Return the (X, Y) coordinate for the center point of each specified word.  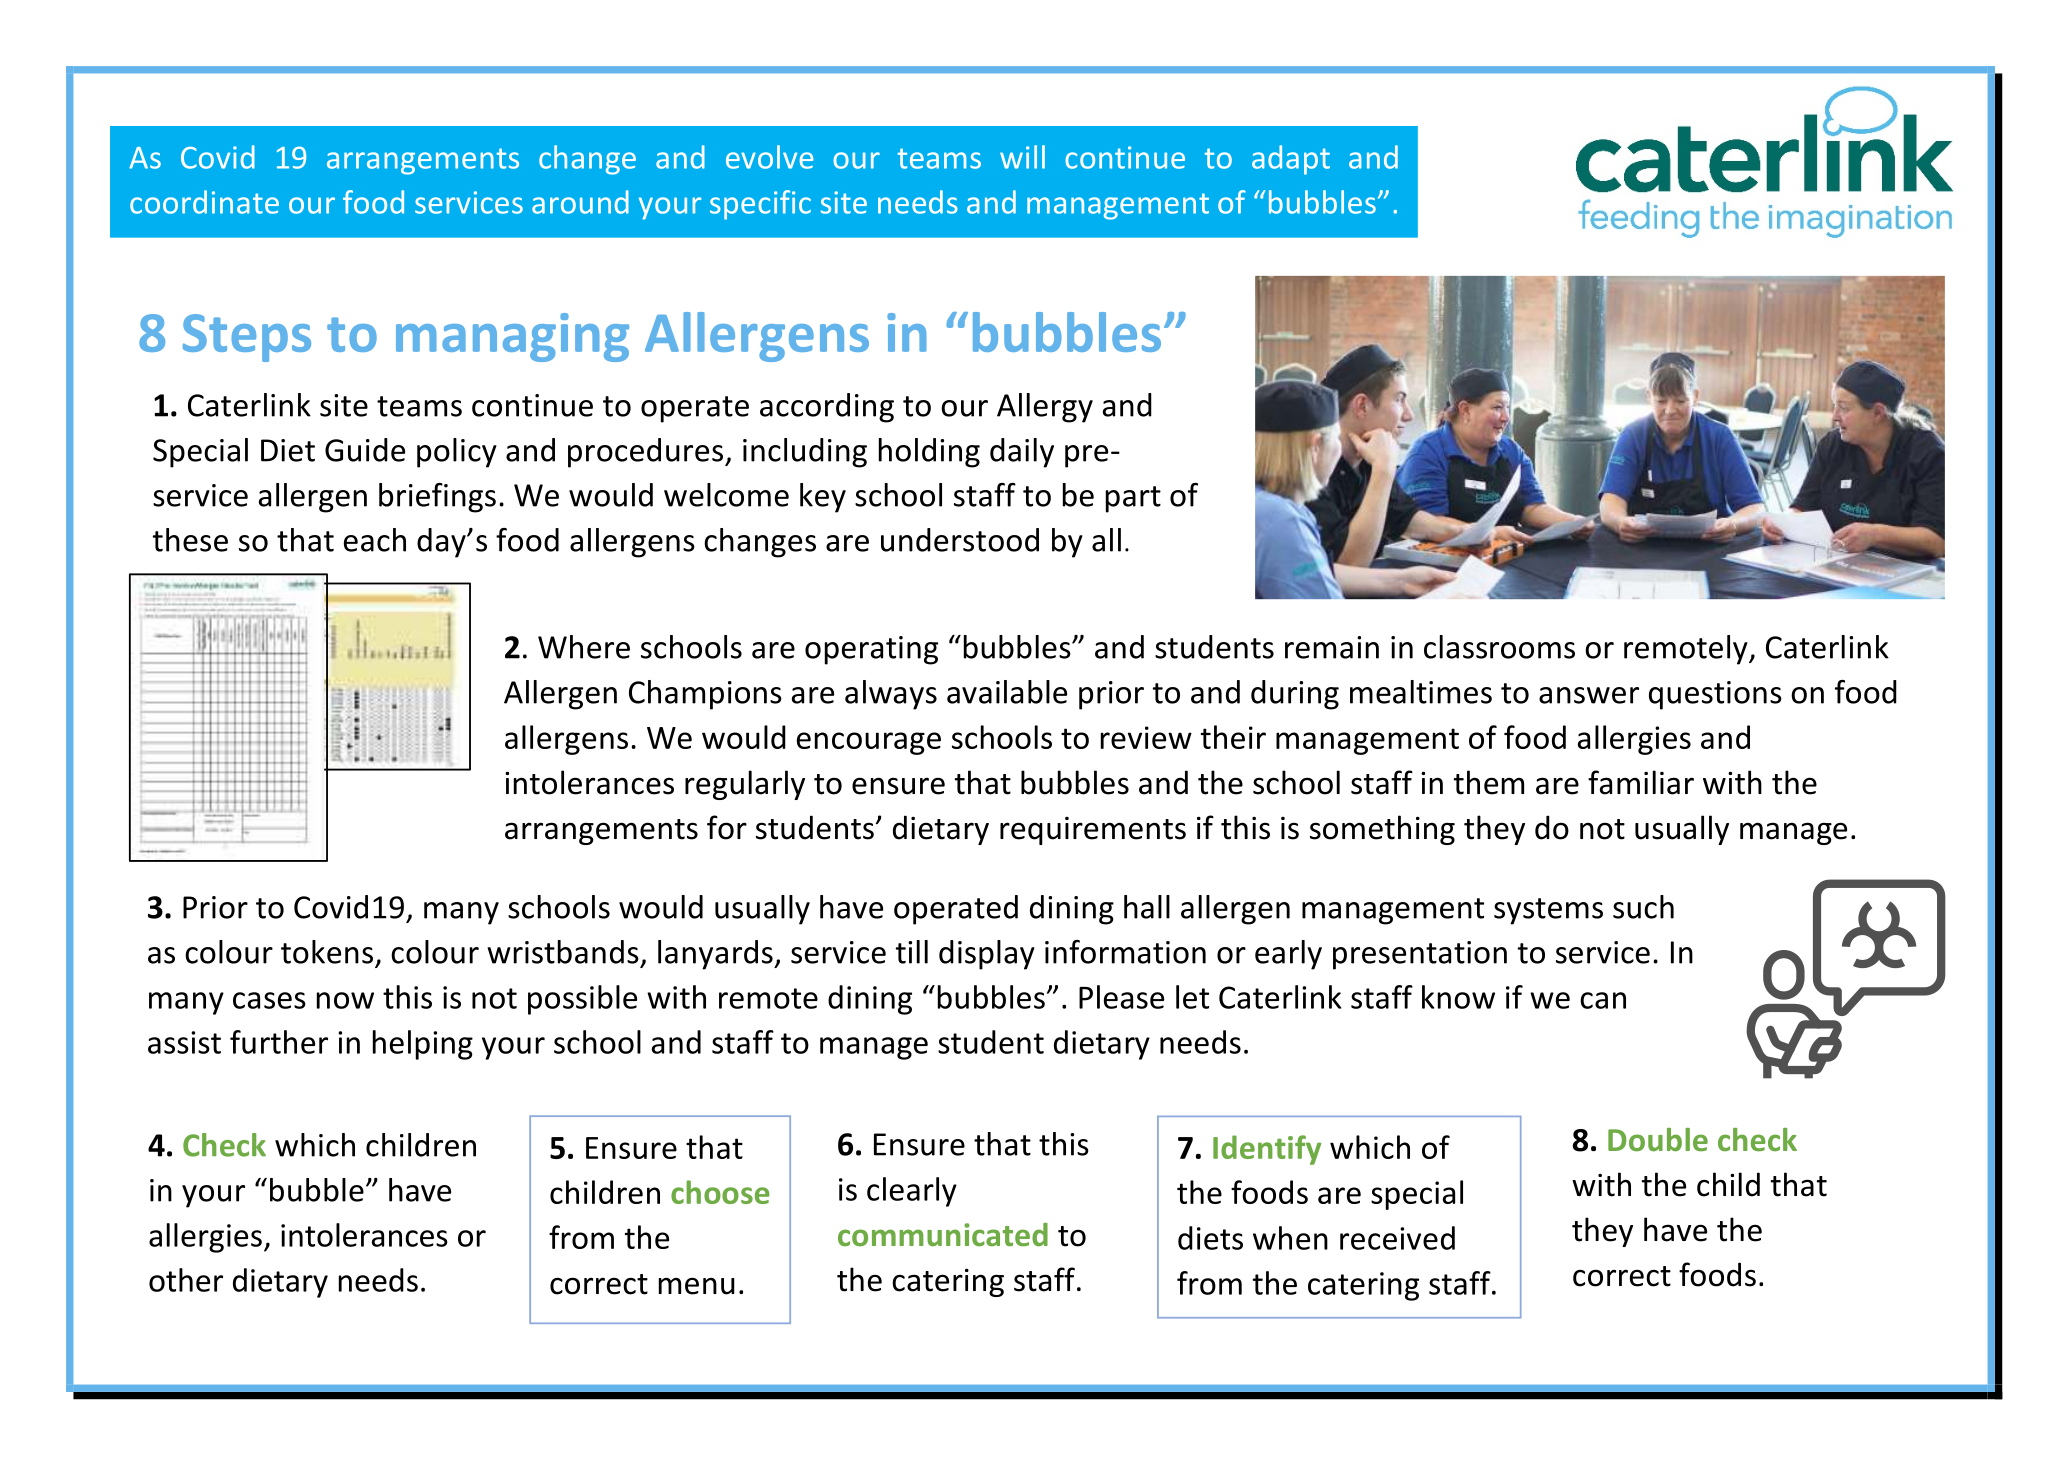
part (1133, 499)
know (1458, 997)
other (186, 1280)
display (987, 955)
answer (1589, 695)
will (1022, 157)
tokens (327, 952)
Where (584, 647)
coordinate (204, 202)
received (1397, 1238)
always (891, 695)
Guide (365, 450)
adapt (1291, 160)
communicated (943, 1235)
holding (929, 453)
